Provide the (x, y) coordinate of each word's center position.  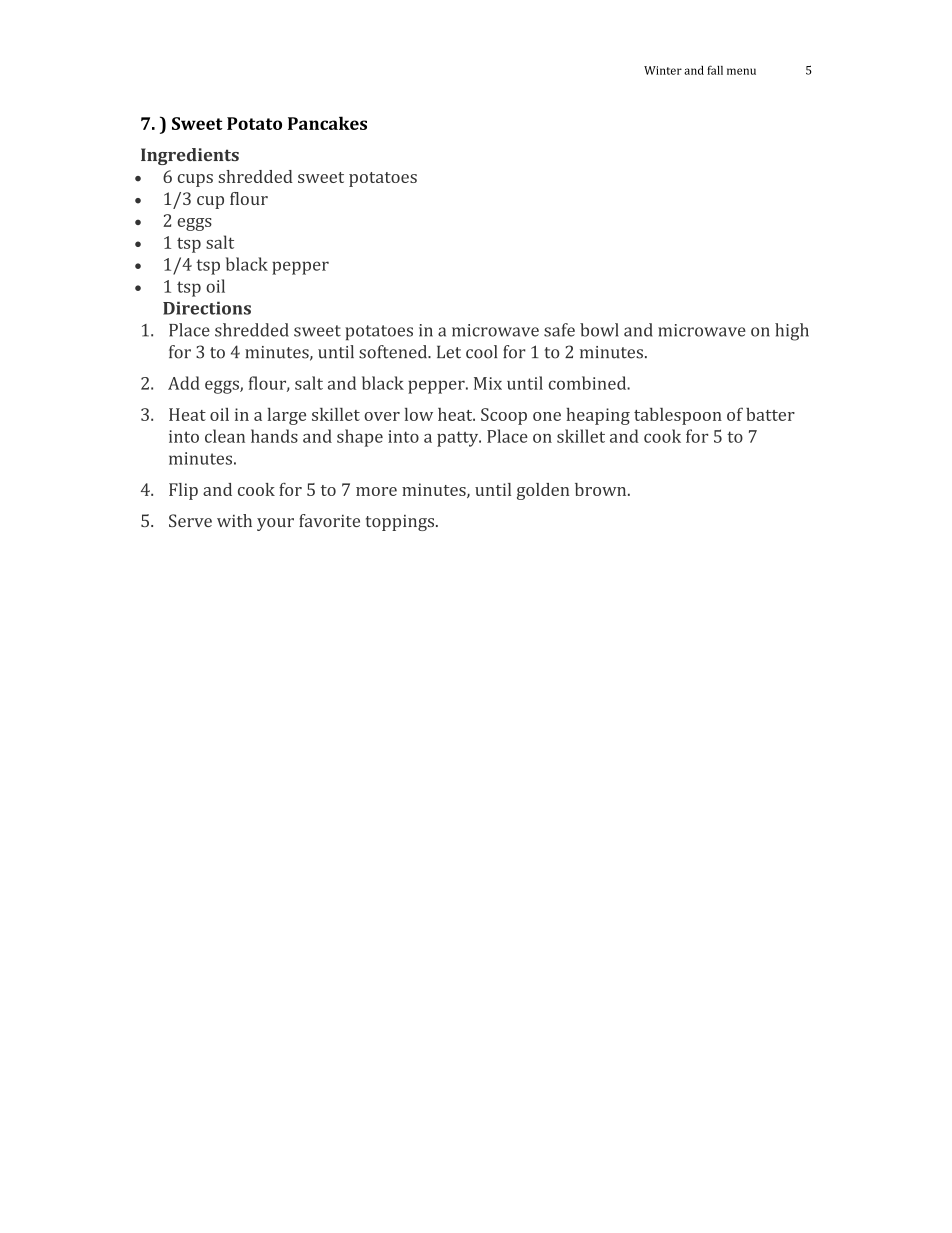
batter (770, 414)
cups (195, 180)
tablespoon (678, 416)
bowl (599, 330)
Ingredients (190, 156)
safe (559, 330)
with (234, 520)
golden (543, 491)
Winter (663, 70)
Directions (207, 308)
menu (741, 71)
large (287, 416)
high (792, 332)
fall (715, 70)
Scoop (504, 416)
